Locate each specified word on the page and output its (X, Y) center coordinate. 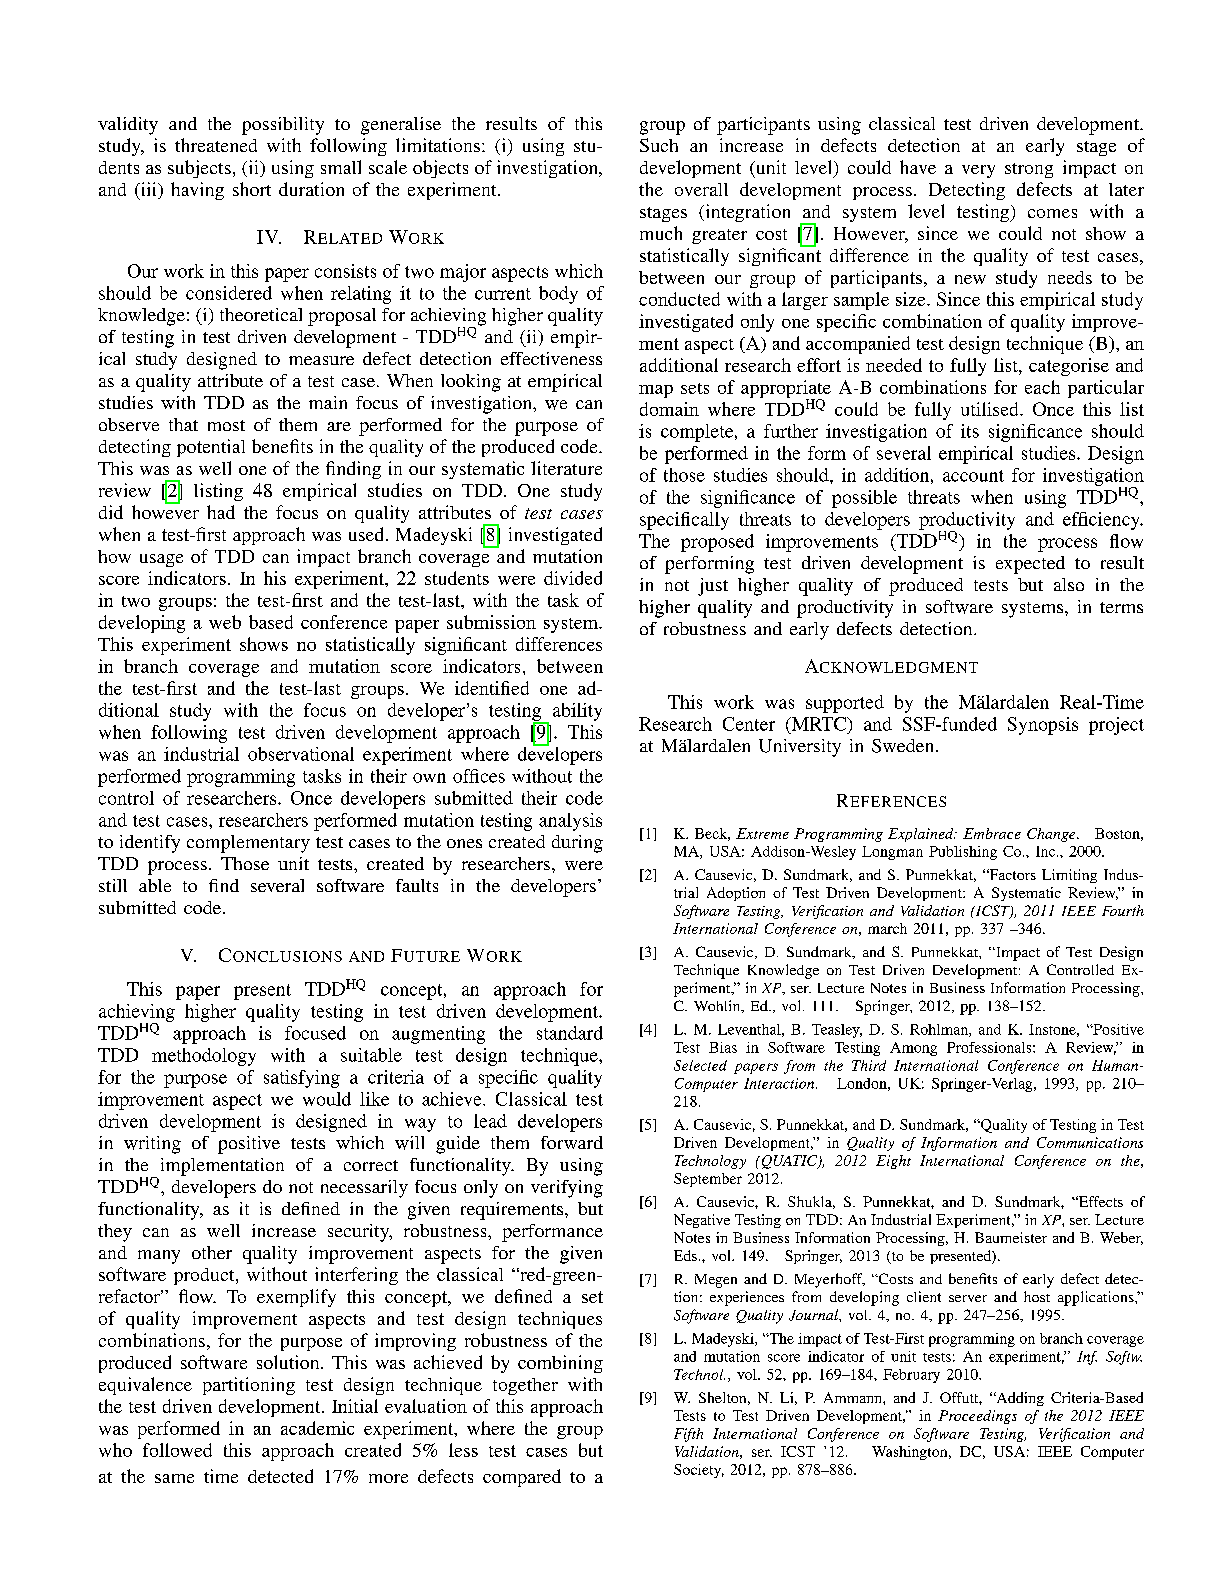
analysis (570, 822)
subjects (199, 169)
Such (659, 145)
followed (177, 1450)
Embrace (992, 833)
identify (150, 844)
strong (1029, 170)
